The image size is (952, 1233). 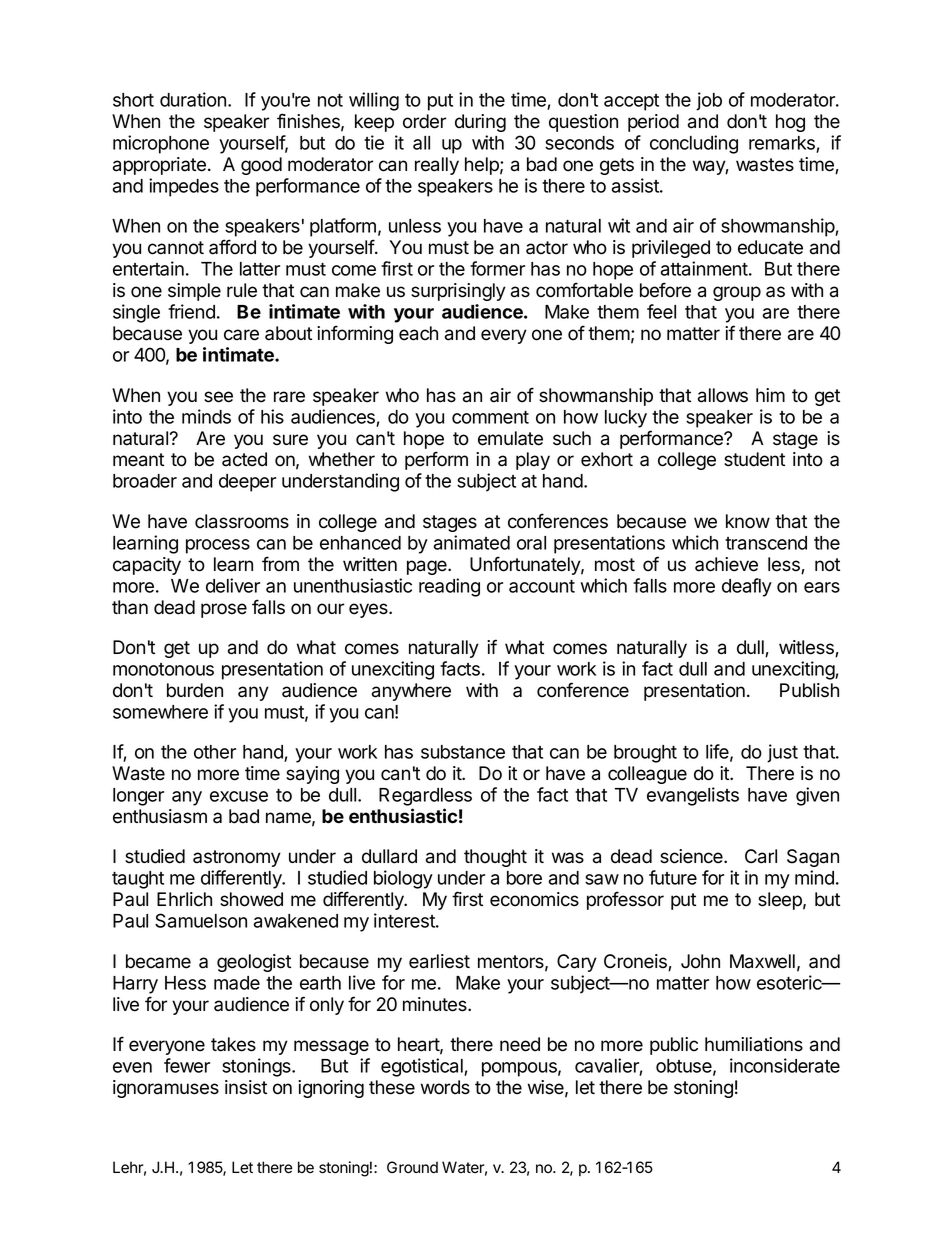 I want to click on comment, so click(x=490, y=417).
